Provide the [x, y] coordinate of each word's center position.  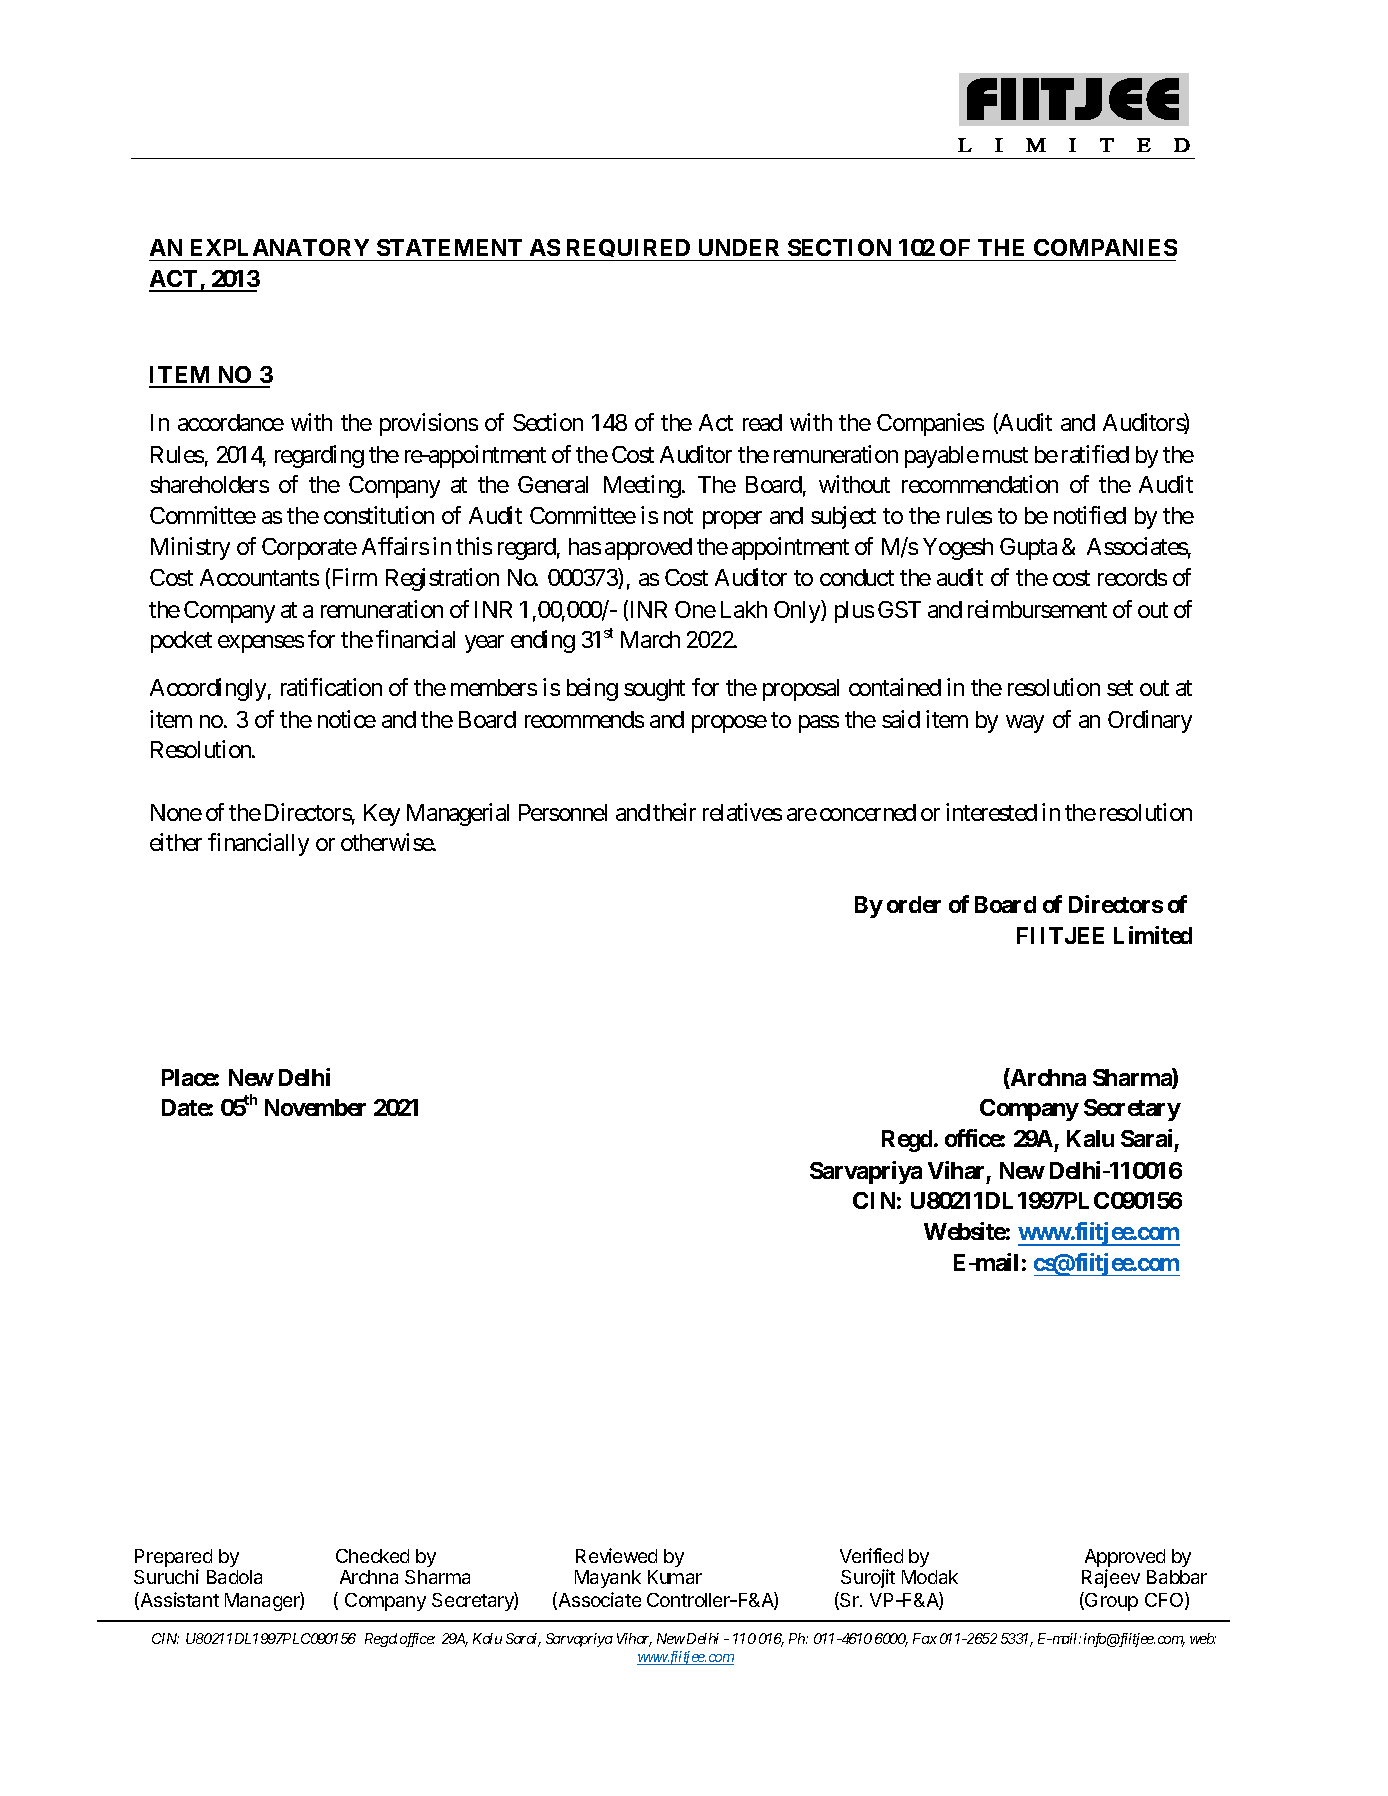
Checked [372, 1556]
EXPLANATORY [280, 247]
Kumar [675, 1577]
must [1005, 455]
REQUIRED [629, 250]
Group [1110, 1601]
